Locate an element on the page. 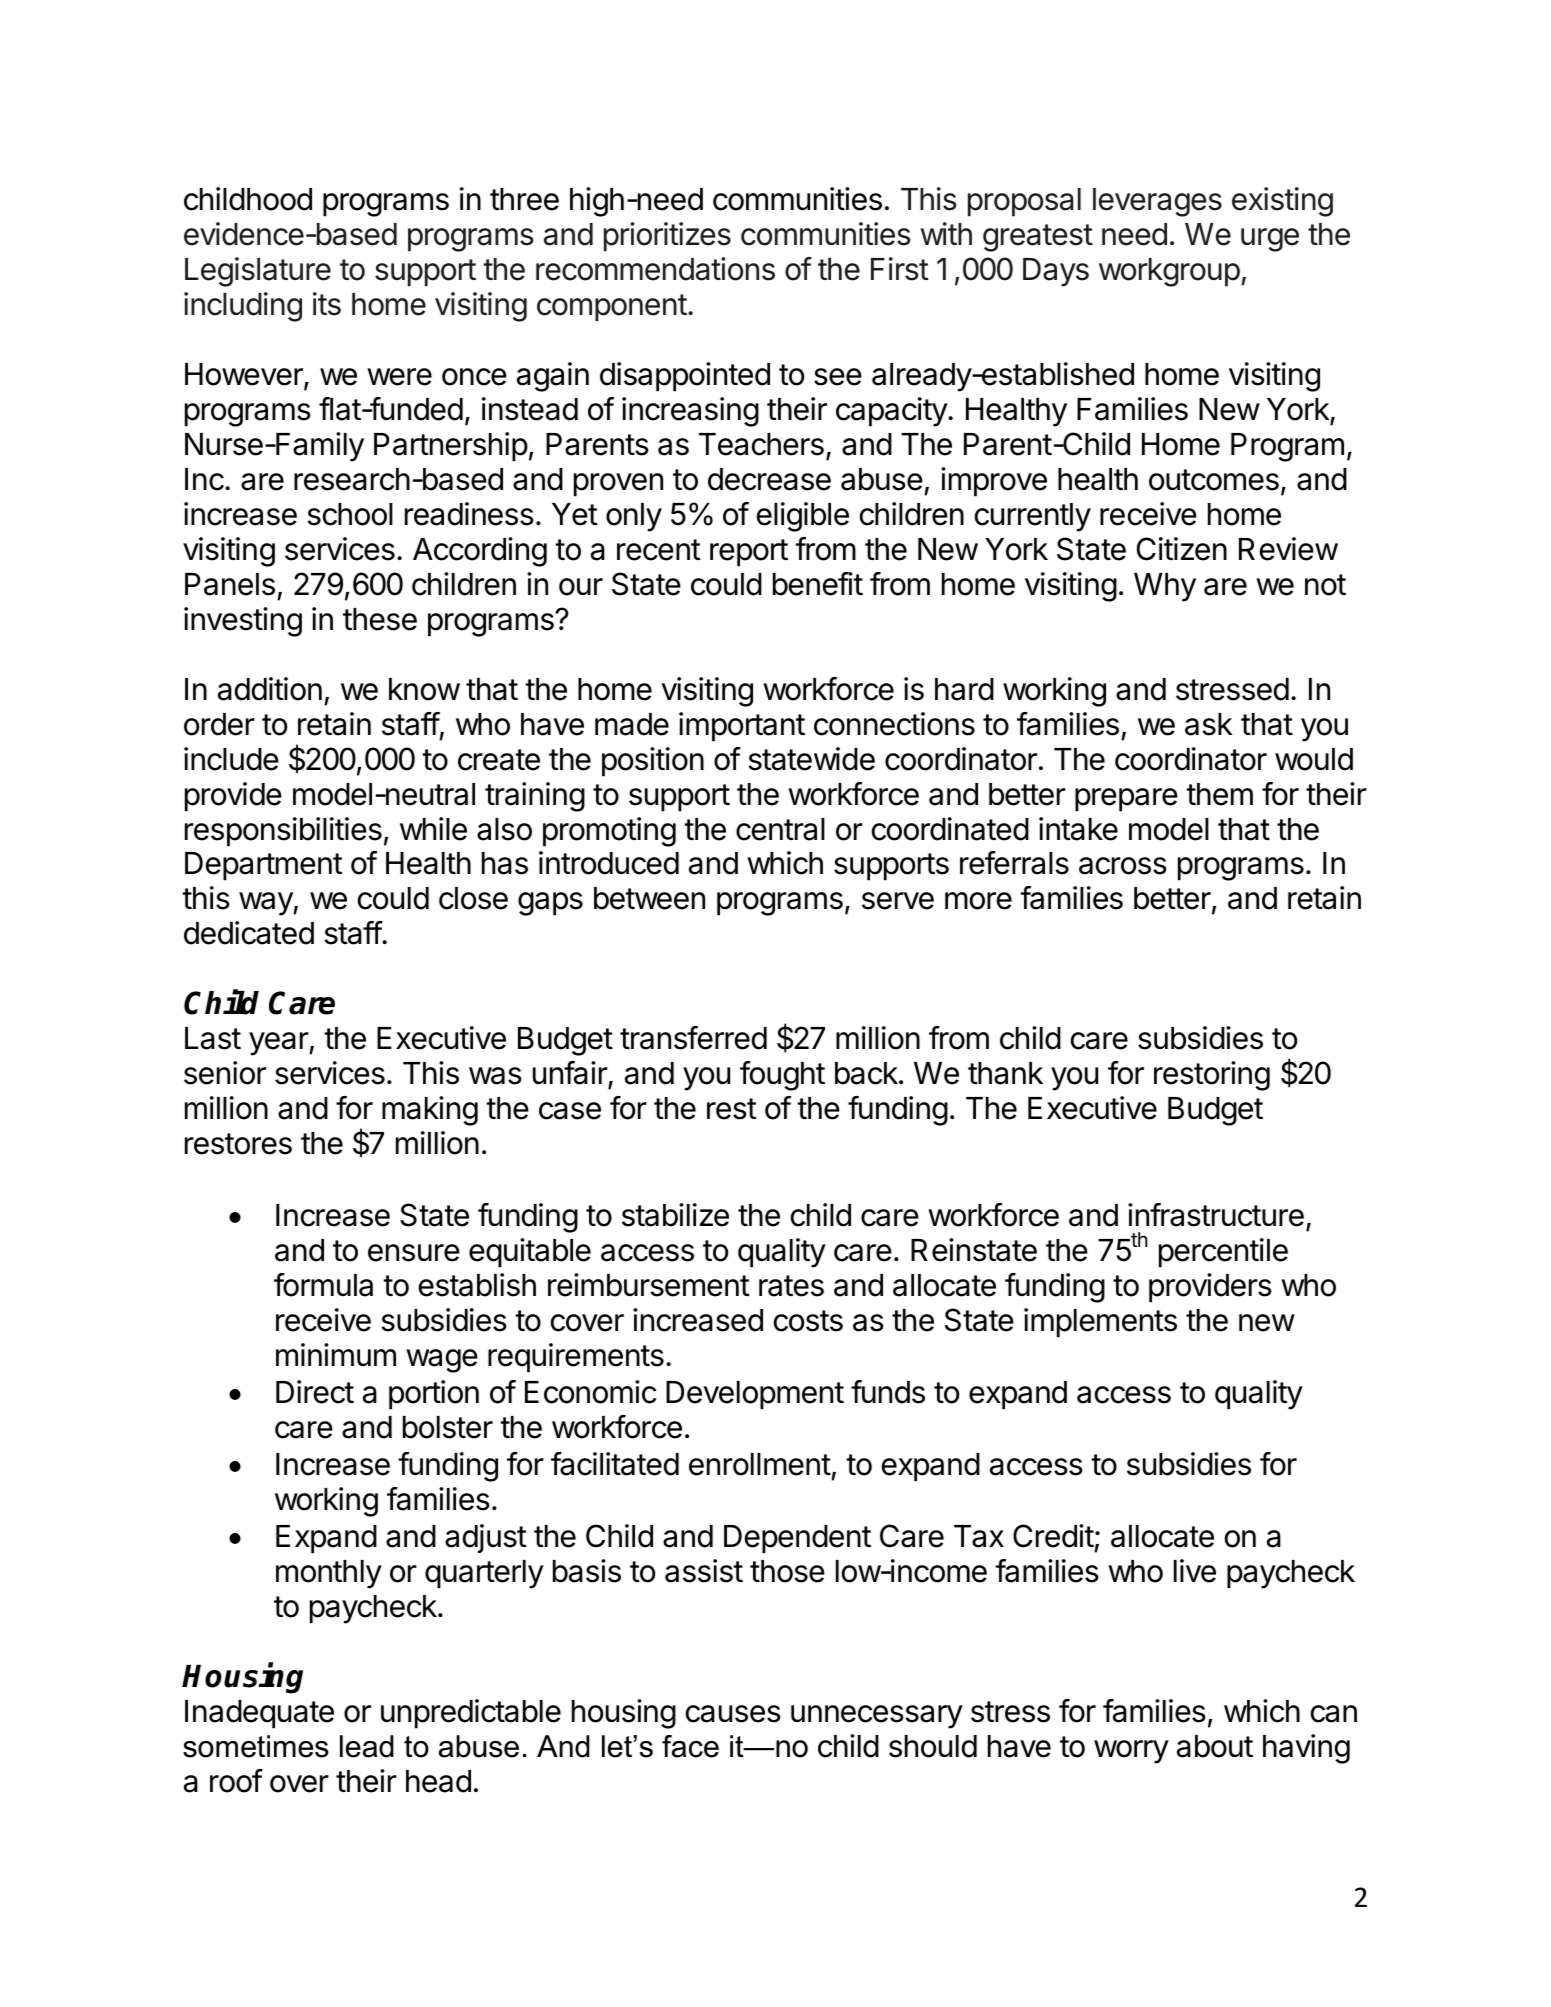 This document has width=1551, height=2007. its is located at coordinates (327, 304).
